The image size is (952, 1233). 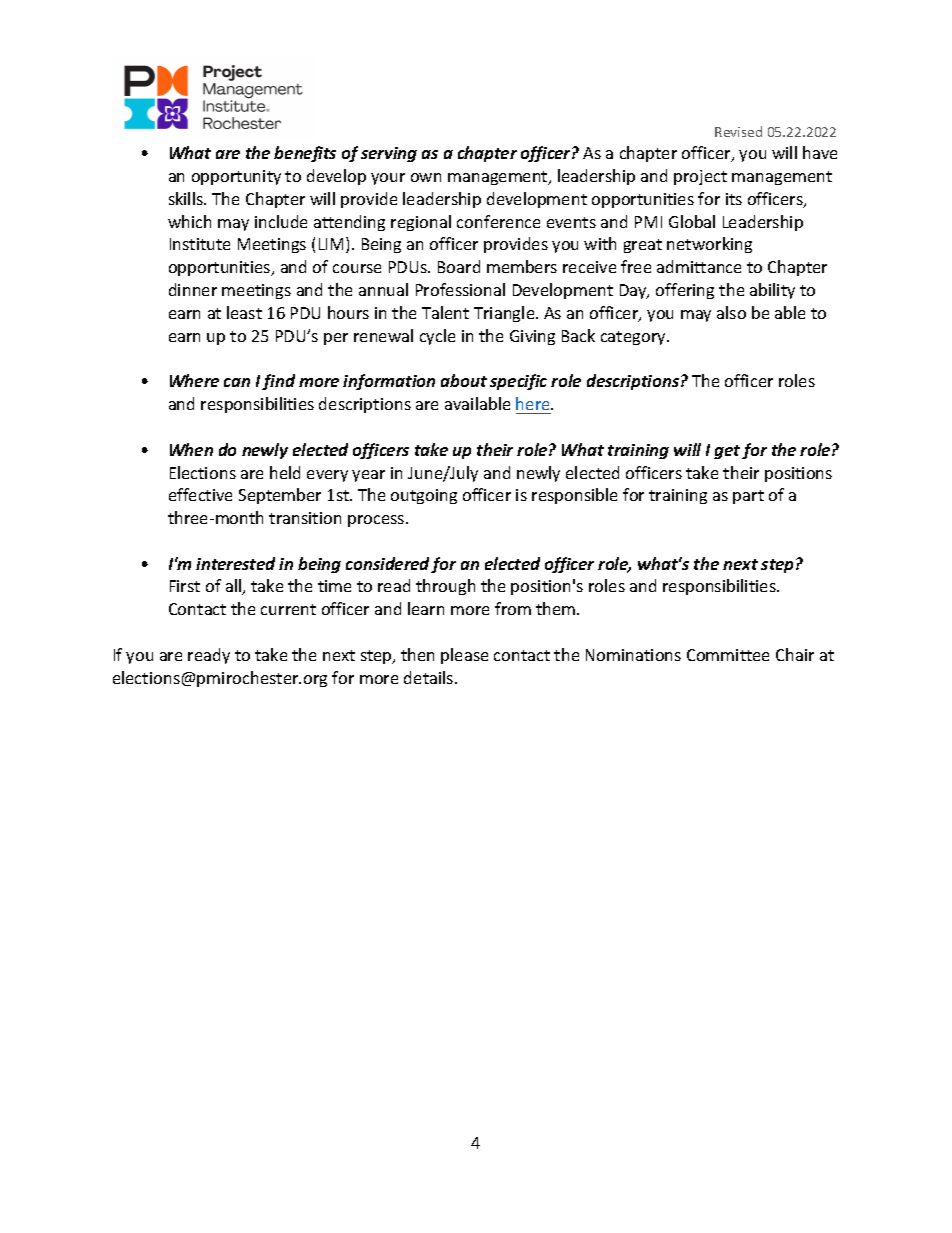 What do you see at coordinates (738, 131) in the page?
I see `Revised` at bounding box center [738, 131].
